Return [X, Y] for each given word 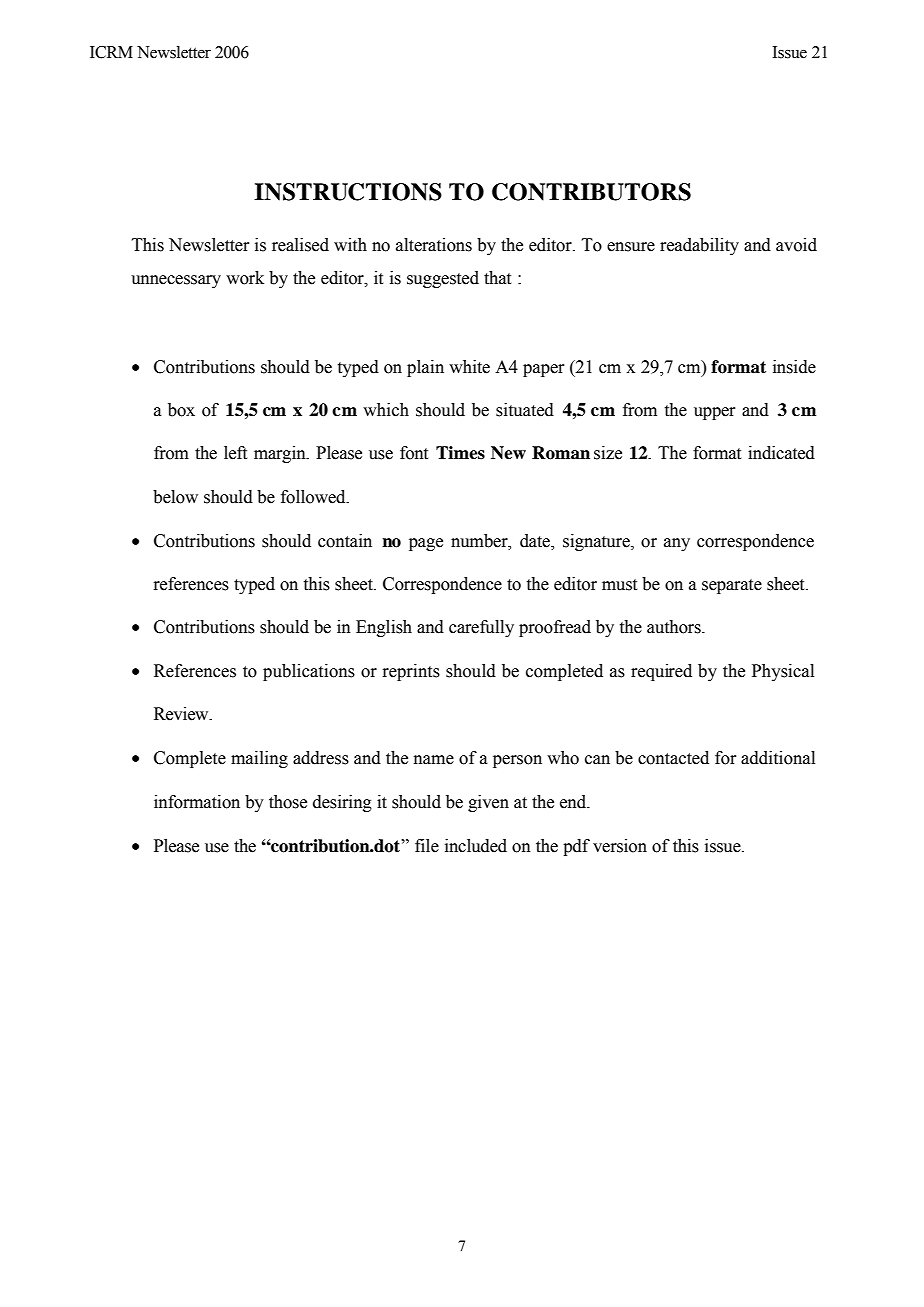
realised [300, 245]
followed [314, 497]
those [288, 802]
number [480, 541]
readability [699, 246]
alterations [434, 245]
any [677, 544]
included [476, 846]
